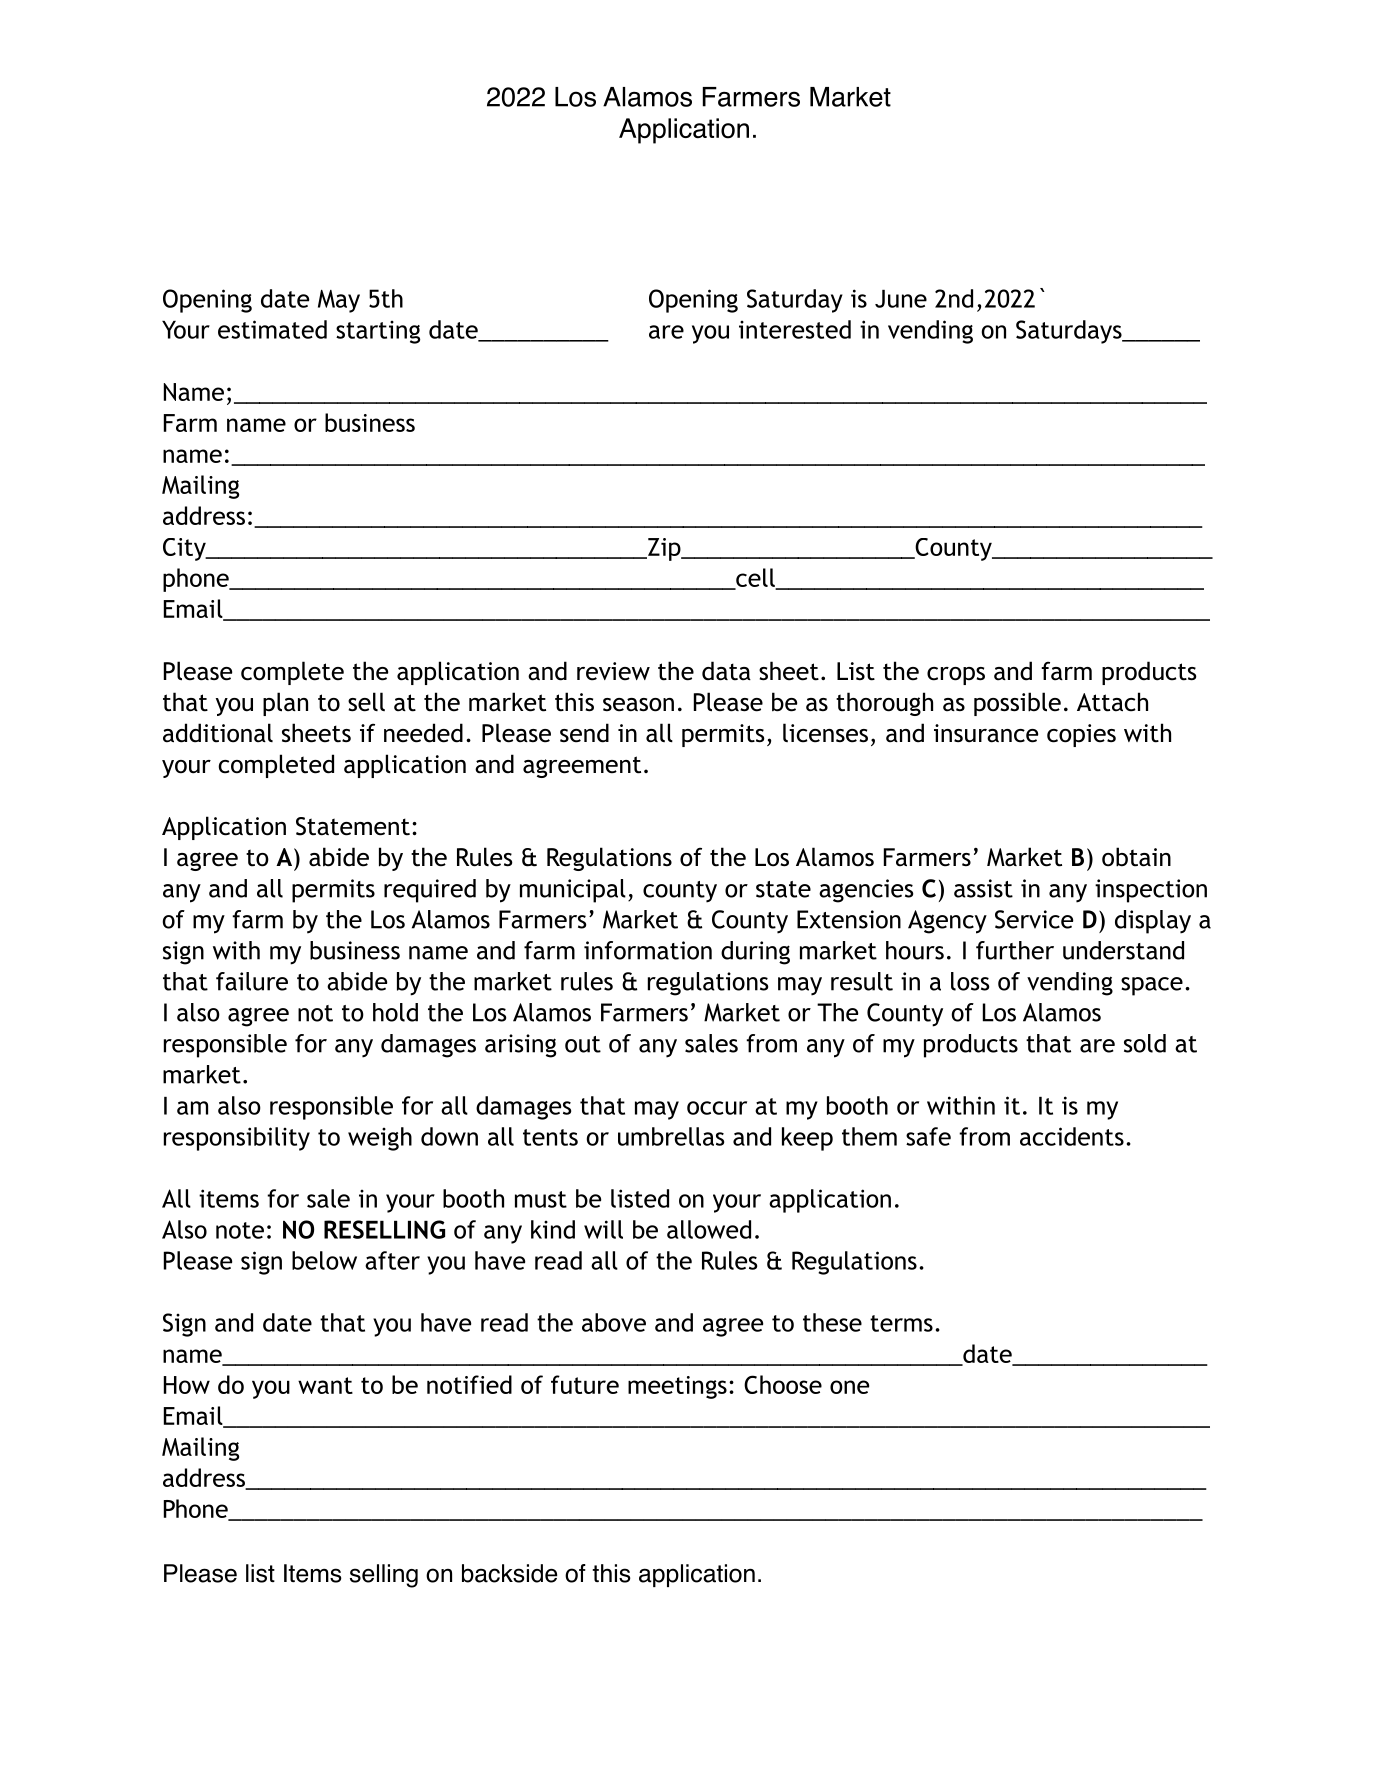  I want to click on season, so click(638, 705).
